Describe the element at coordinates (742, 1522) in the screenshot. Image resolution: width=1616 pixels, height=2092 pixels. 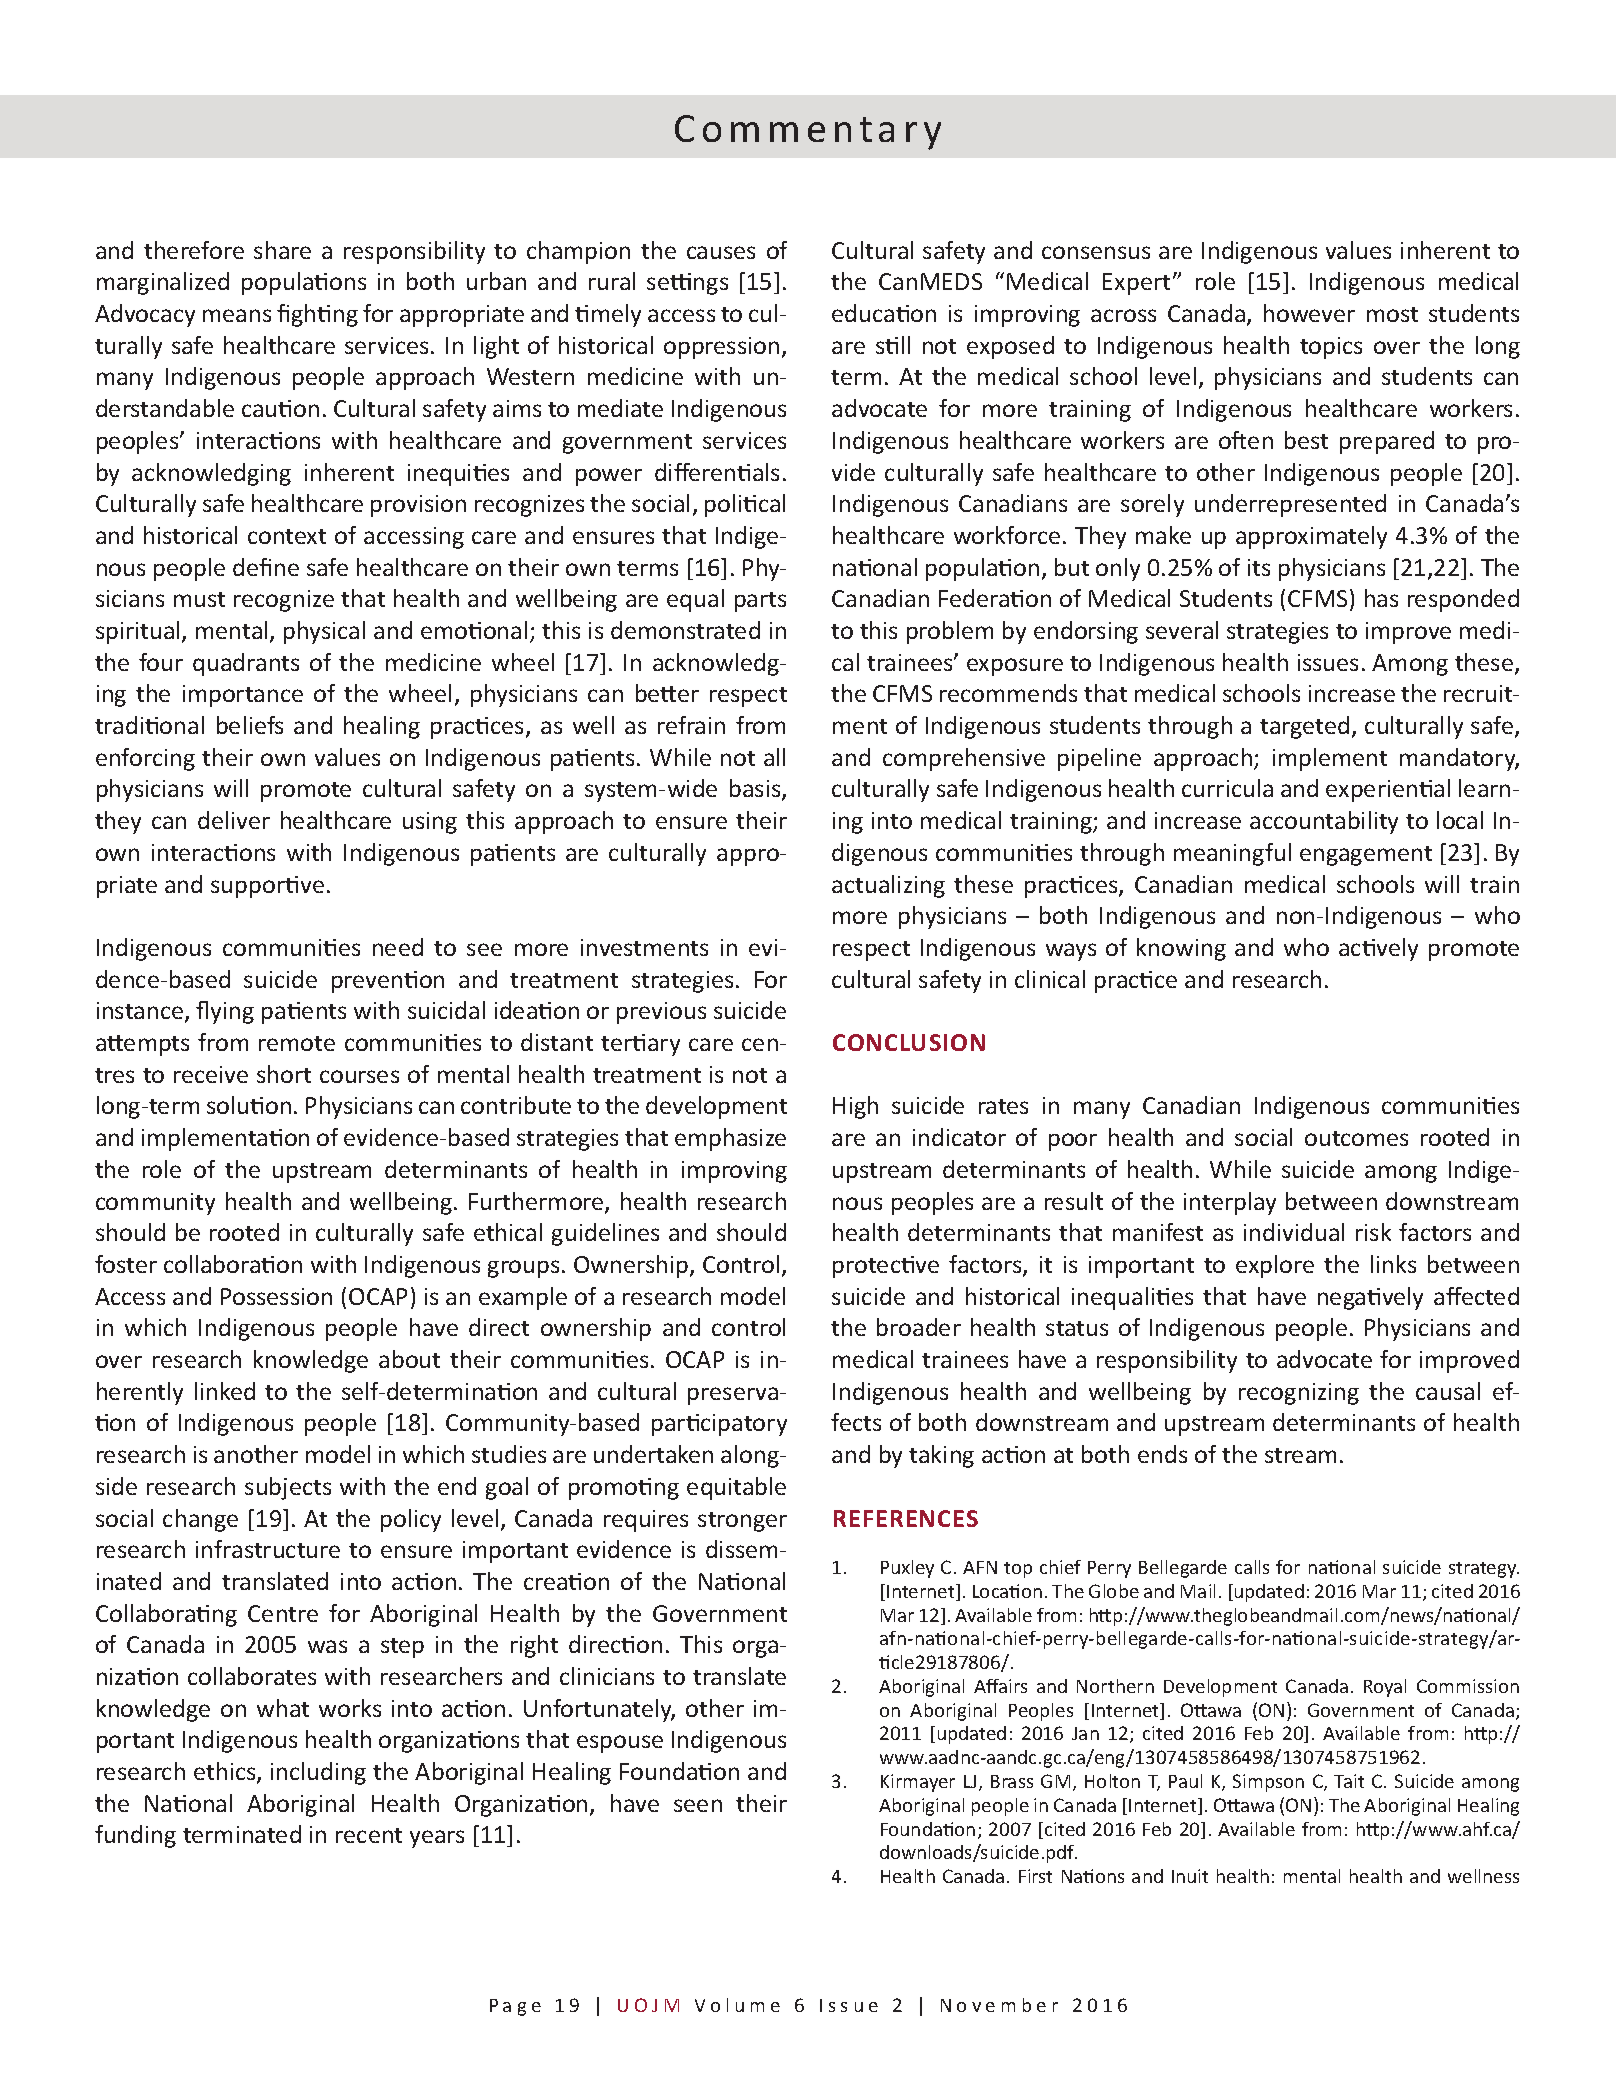
I see `stronger` at that location.
